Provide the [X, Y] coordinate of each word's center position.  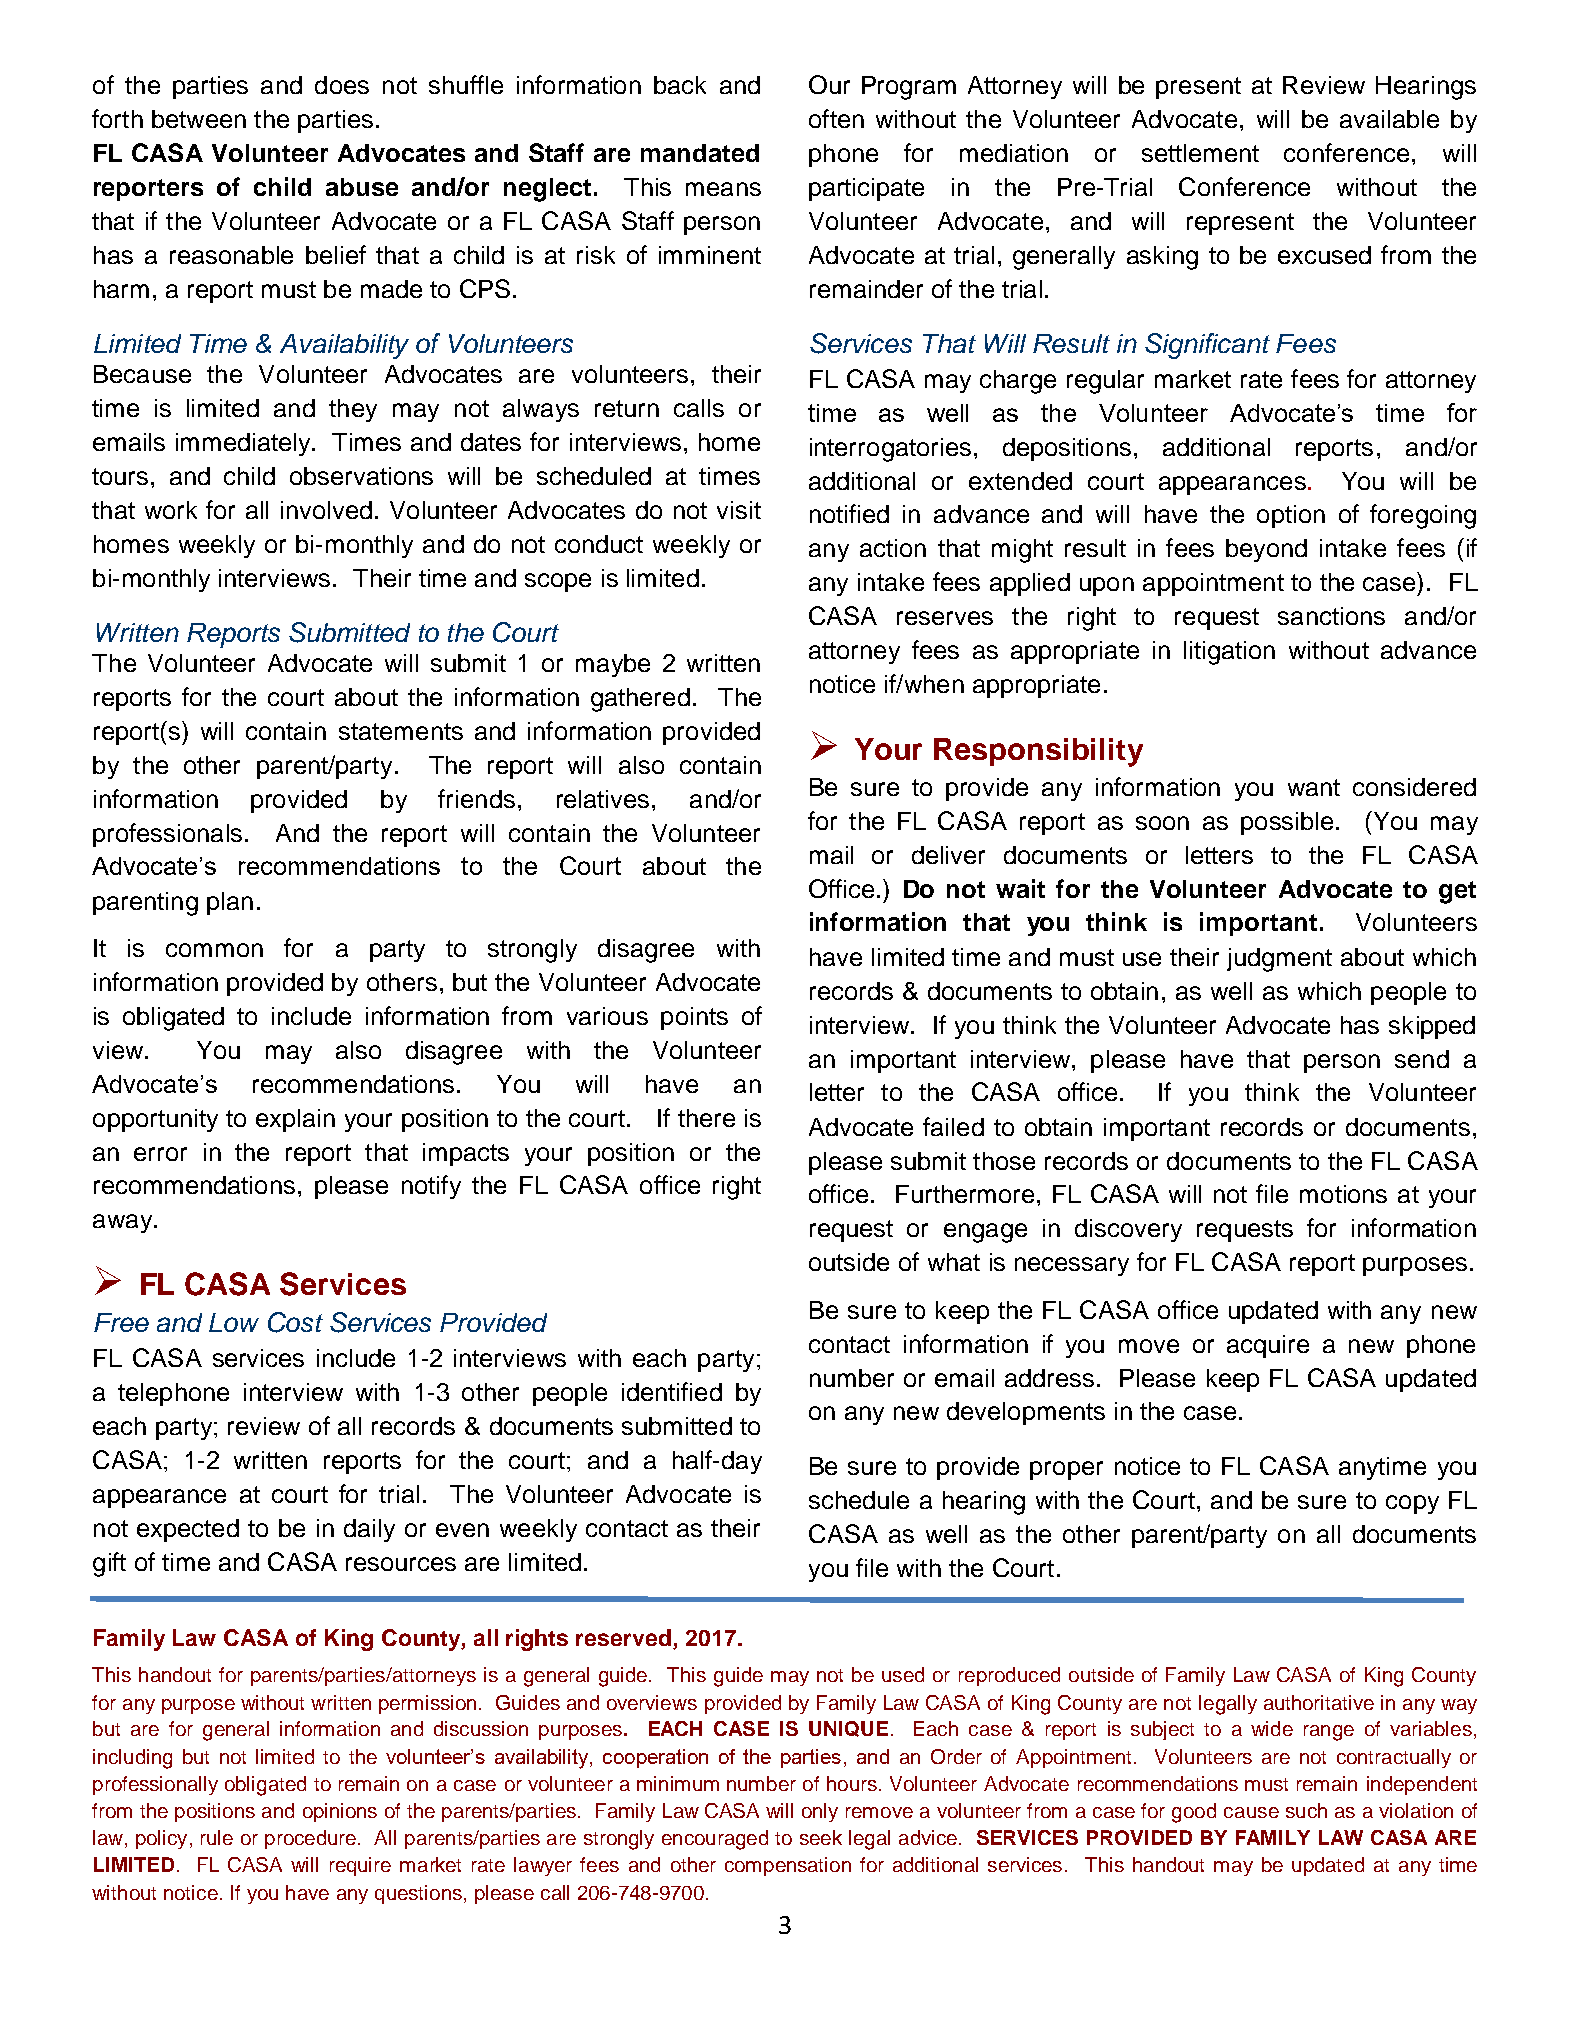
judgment [1279, 960]
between [199, 119]
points [694, 1018]
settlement [1200, 153]
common [214, 950]
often [836, 118]
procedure [310, 1839]
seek [821, 1837]
